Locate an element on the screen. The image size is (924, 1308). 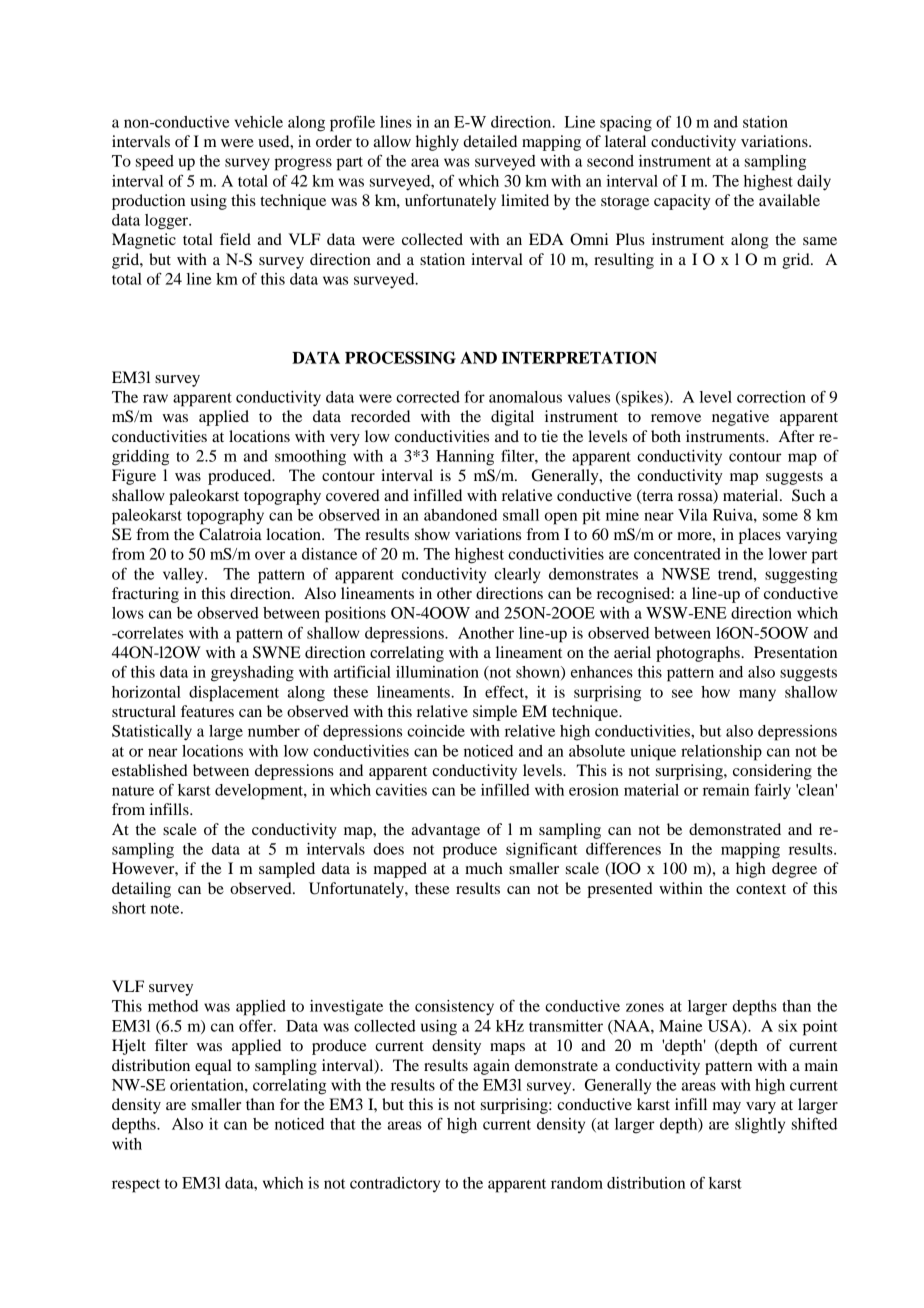
Vila is located at coordinates (693, 515).
